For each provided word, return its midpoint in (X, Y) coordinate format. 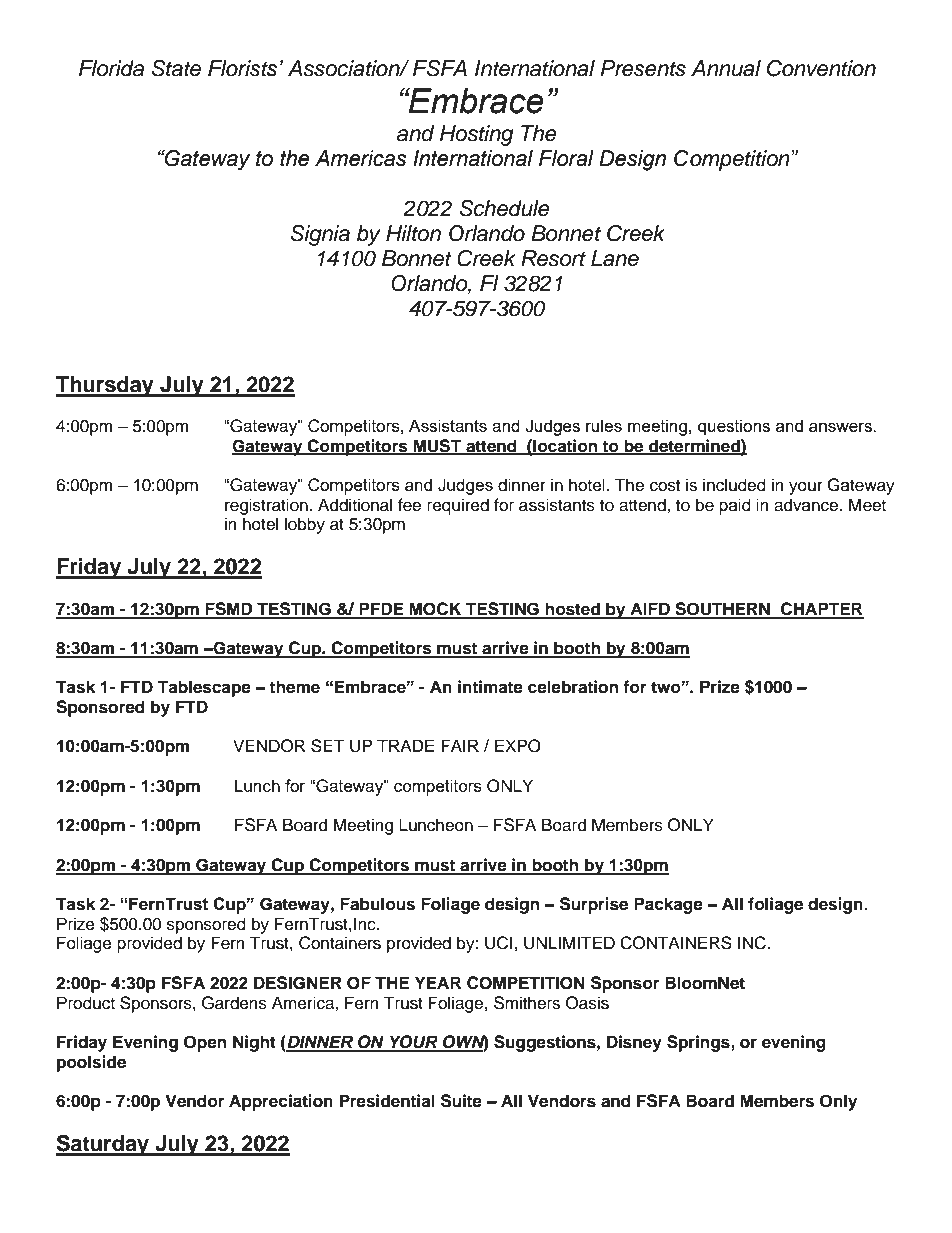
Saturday (103, 1145)
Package (668, 905)
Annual (726, 68)
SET (327, 746)
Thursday (106, 386)
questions (734, 427)
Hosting (477, 135)
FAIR (460, 745)
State (176, 68)
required (458, 506)
